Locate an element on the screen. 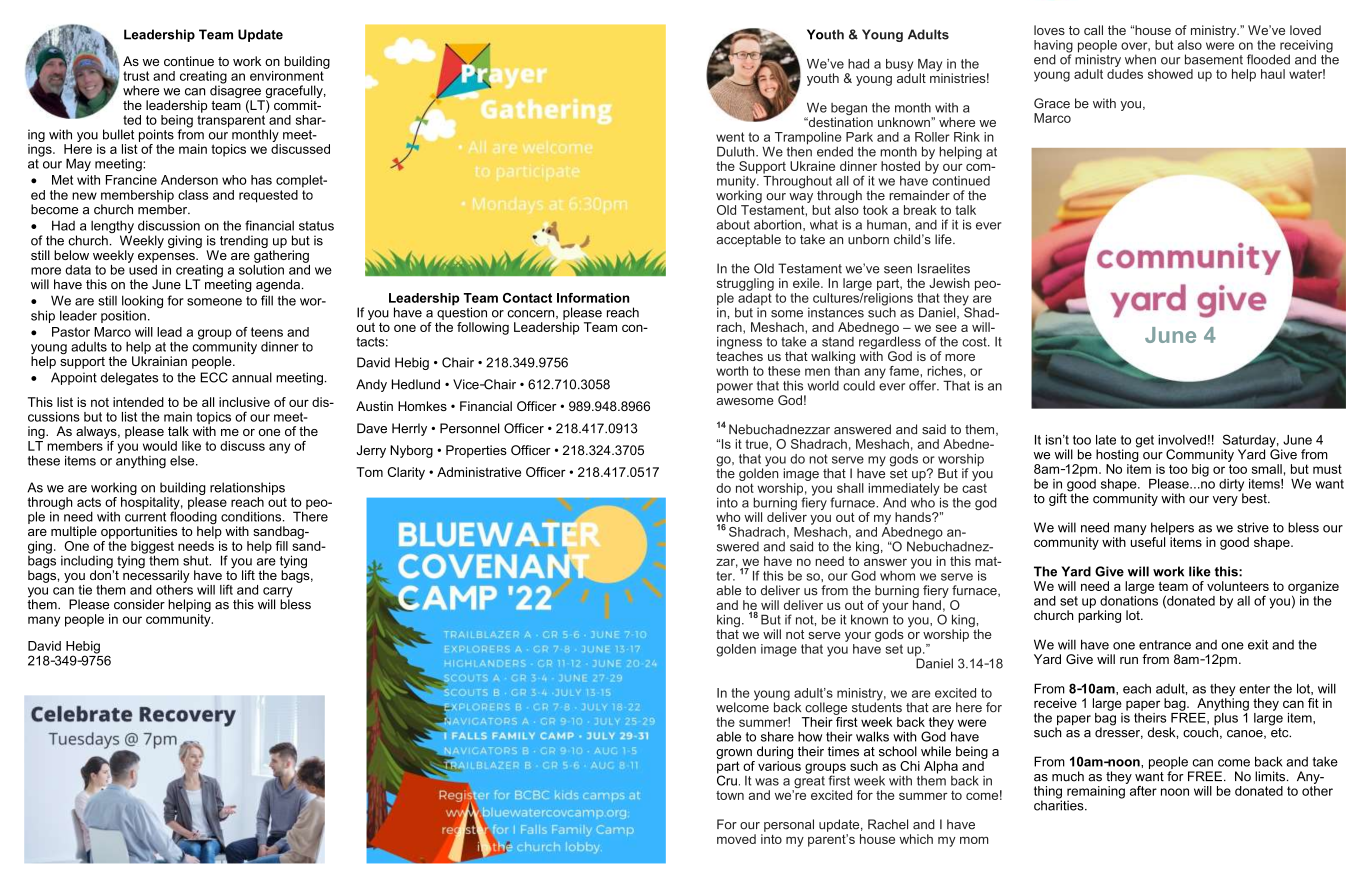  busy is located at coordinates (899, 66).
